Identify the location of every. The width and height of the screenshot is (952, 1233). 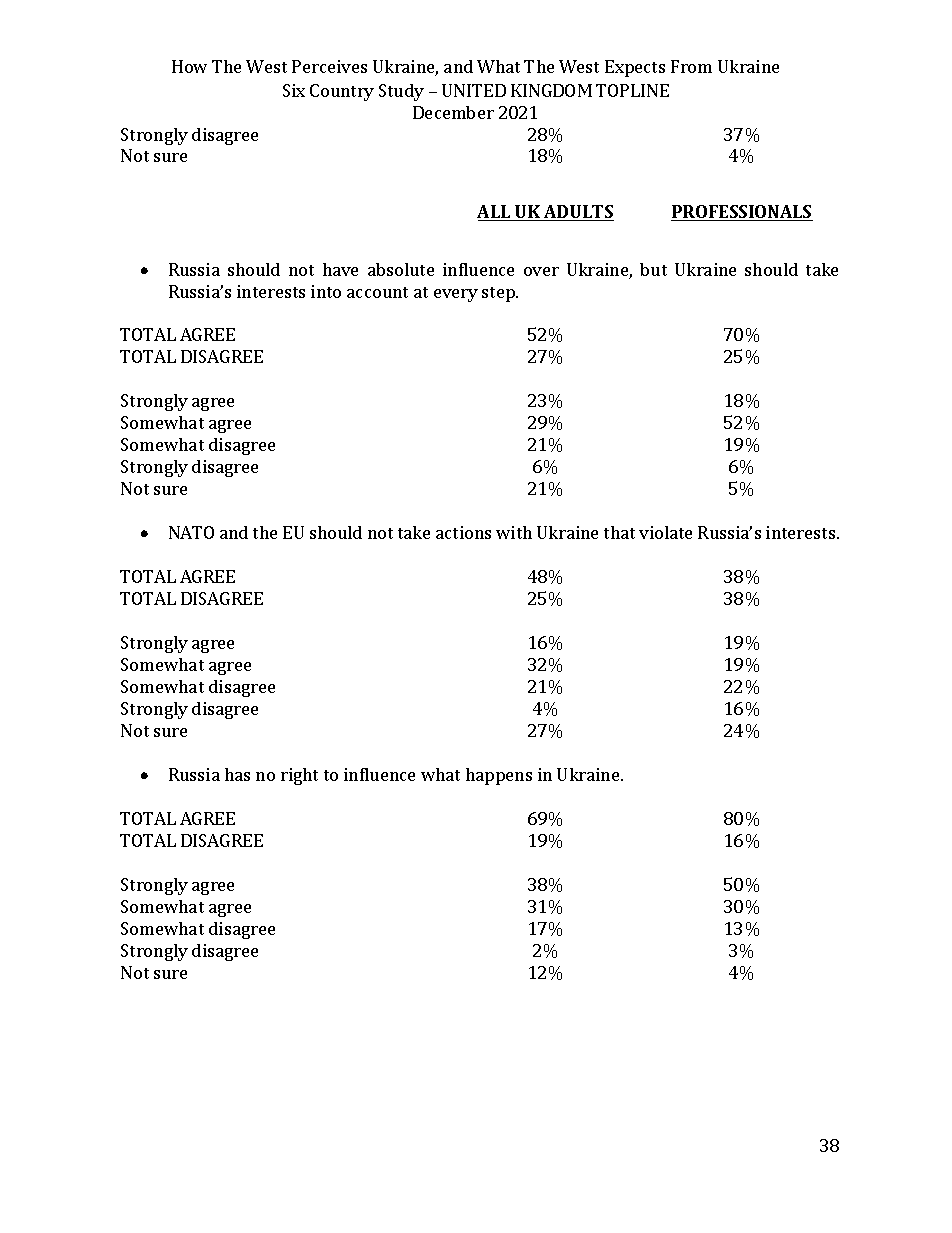
(456, 295).
